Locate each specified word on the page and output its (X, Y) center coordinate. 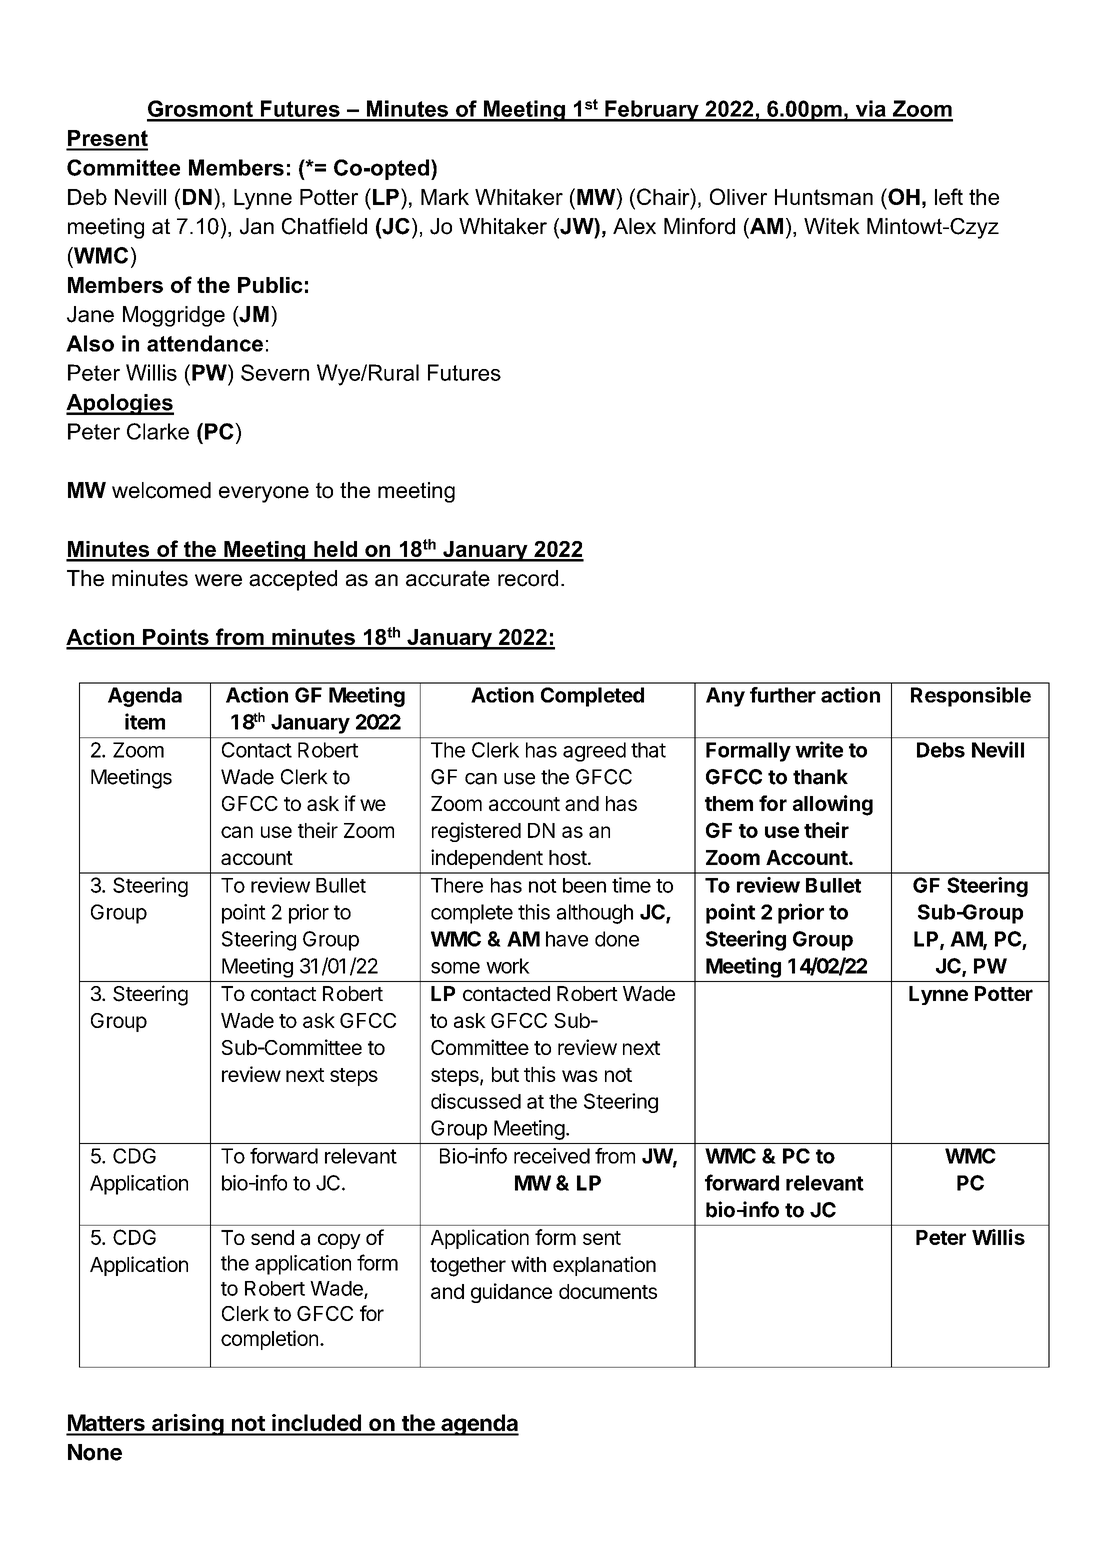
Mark (445, 197)
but (505, 1074)
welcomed (161, 490)
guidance (511, 1293)
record (528, 578)
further (783, 695)
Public (270, 285)
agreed (594, 752)
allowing (833, 805)
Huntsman (824, 197)
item (145, 721)
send (272, 1237)
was (580, 1076)
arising (187, 1425)
